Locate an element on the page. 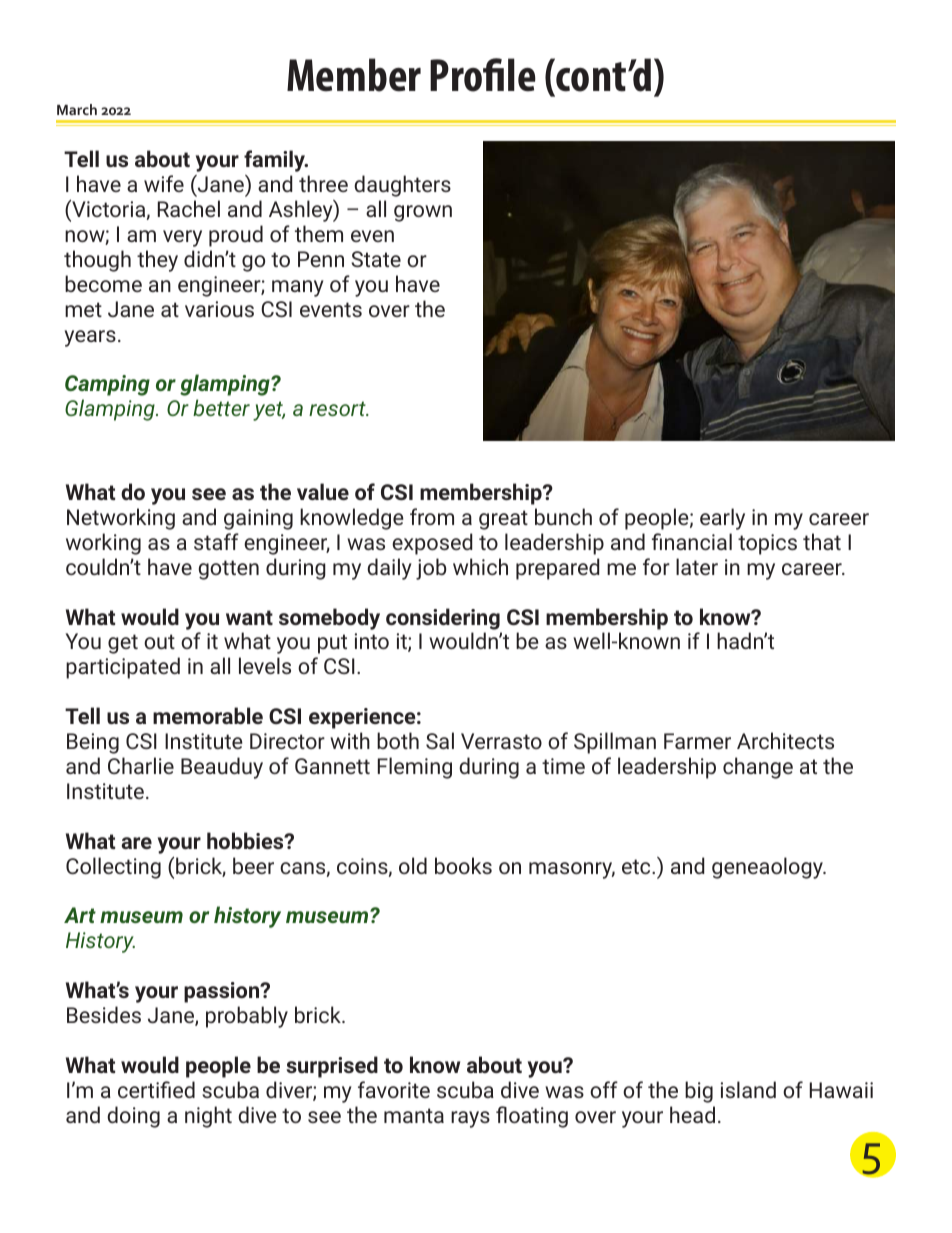 Image resolution: width=952 pixels, height=1233 pixels. better is located at coordinates (221, 407).
